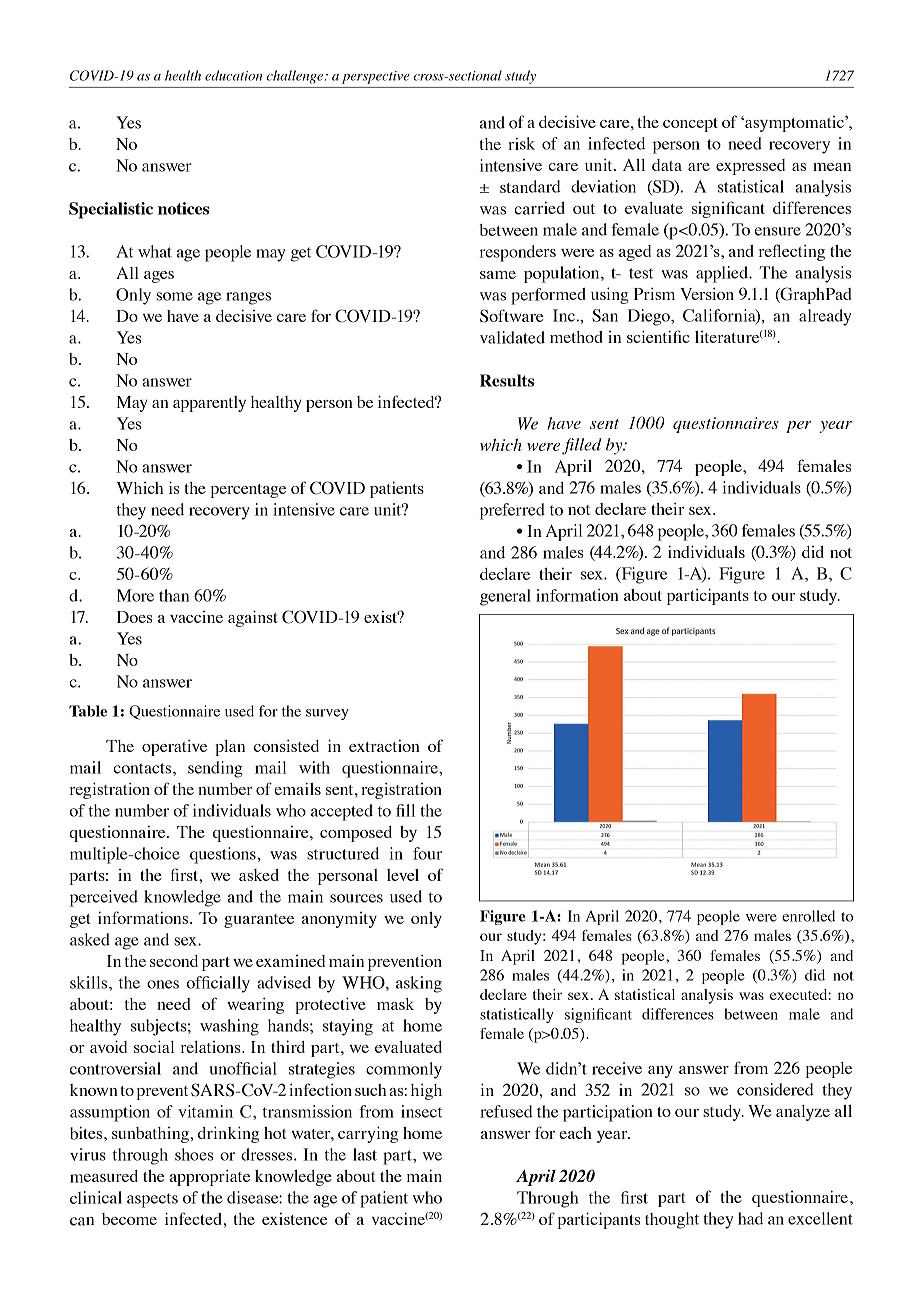 The width and height of the document is (923, 1316). Describe the element at coordinates (505, 597) in the document. I see `general` at that location.
